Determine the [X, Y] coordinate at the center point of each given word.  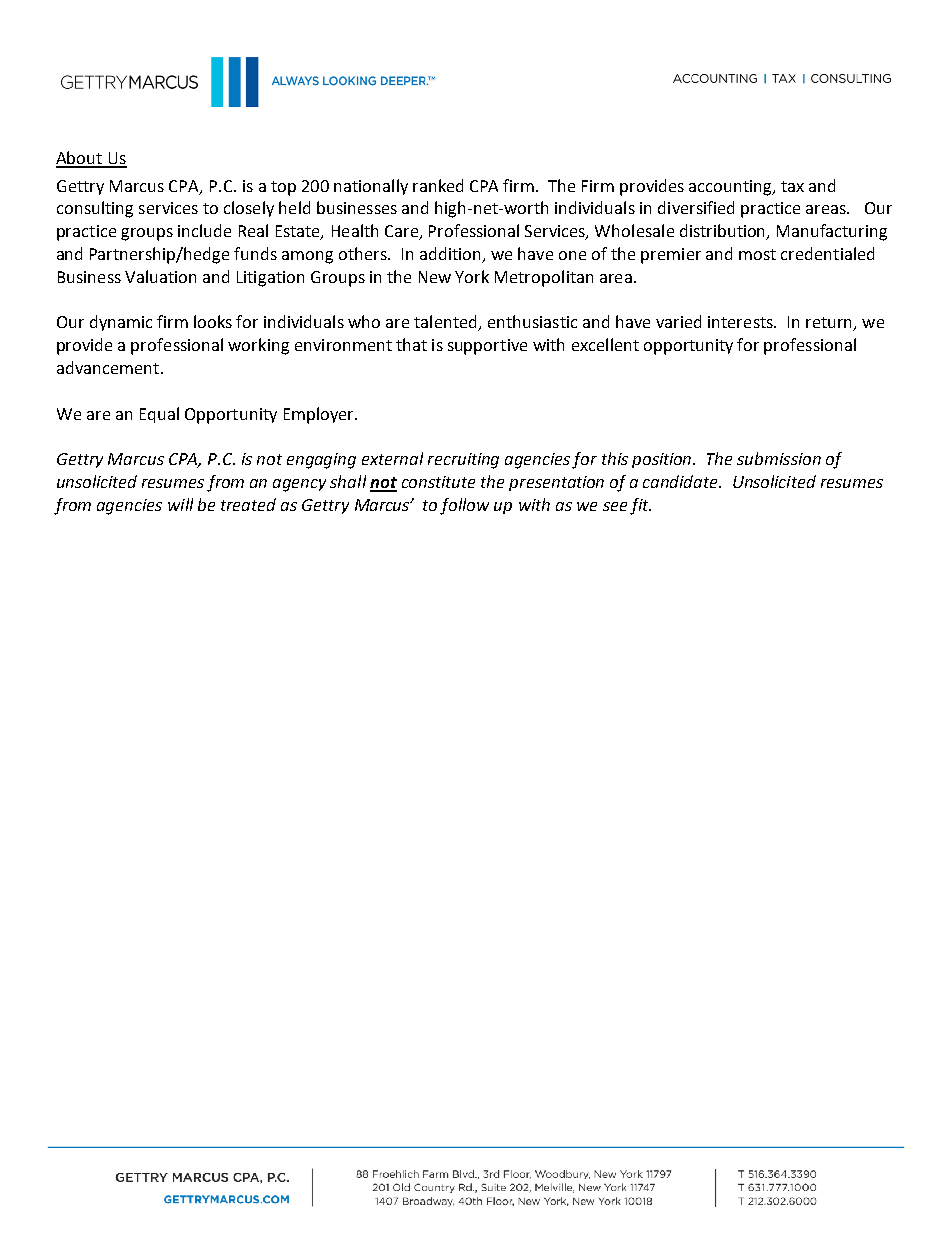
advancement [108, 367]
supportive [487, 347]
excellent [605, 344]
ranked [438, 185]
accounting [731, 188]
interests [741, 322]
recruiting [463, 461]
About [80, 159]
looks [213, 321]
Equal [159, 415]
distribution [724, 232]
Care [403, 232]
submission [779, 458]
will [180, 504]
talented [446, 323]
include [204, 230]
